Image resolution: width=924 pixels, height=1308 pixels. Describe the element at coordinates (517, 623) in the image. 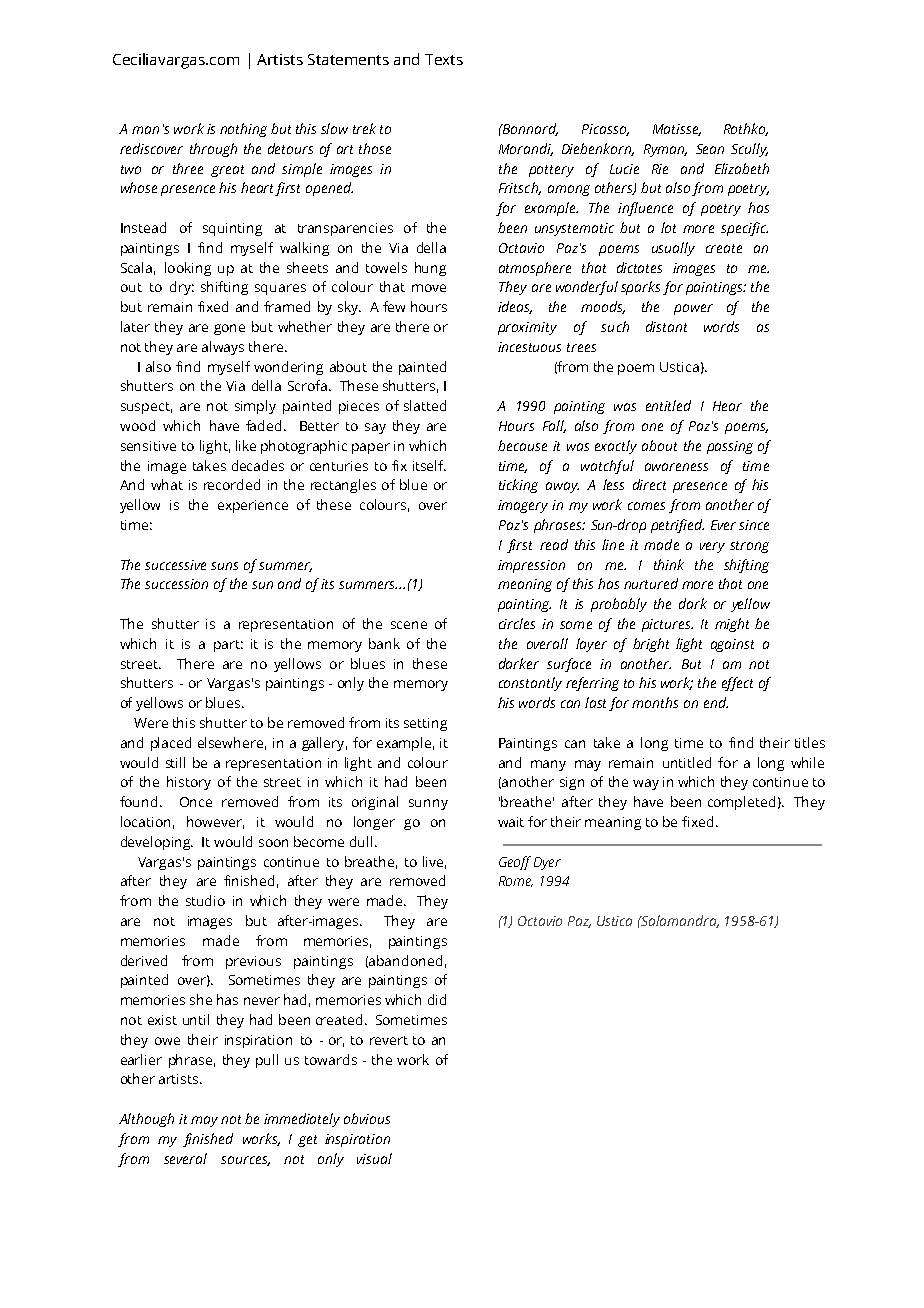

I see `circles` at that location.
